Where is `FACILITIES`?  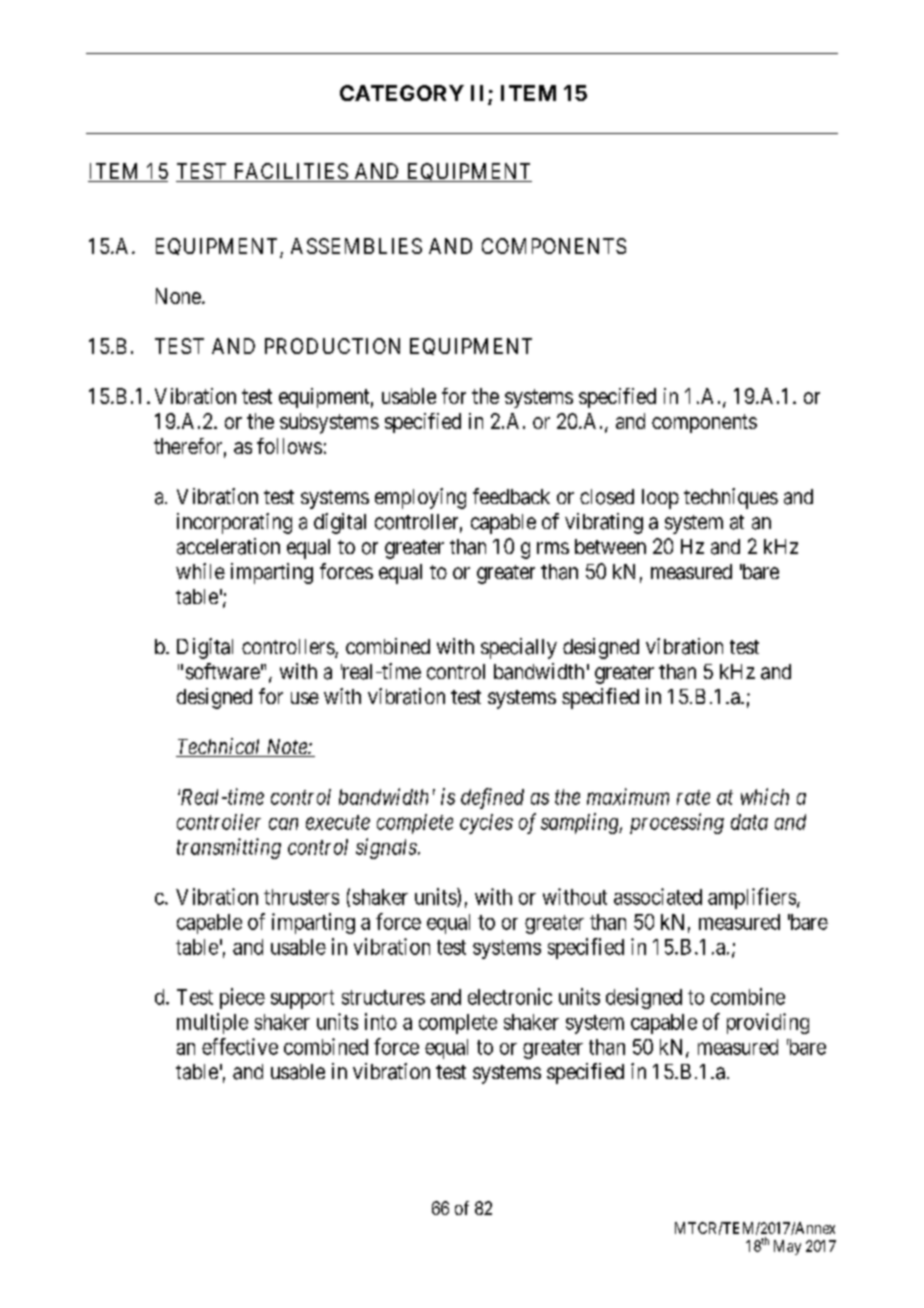
FACILITIES is located at coordinates (290, 172).
